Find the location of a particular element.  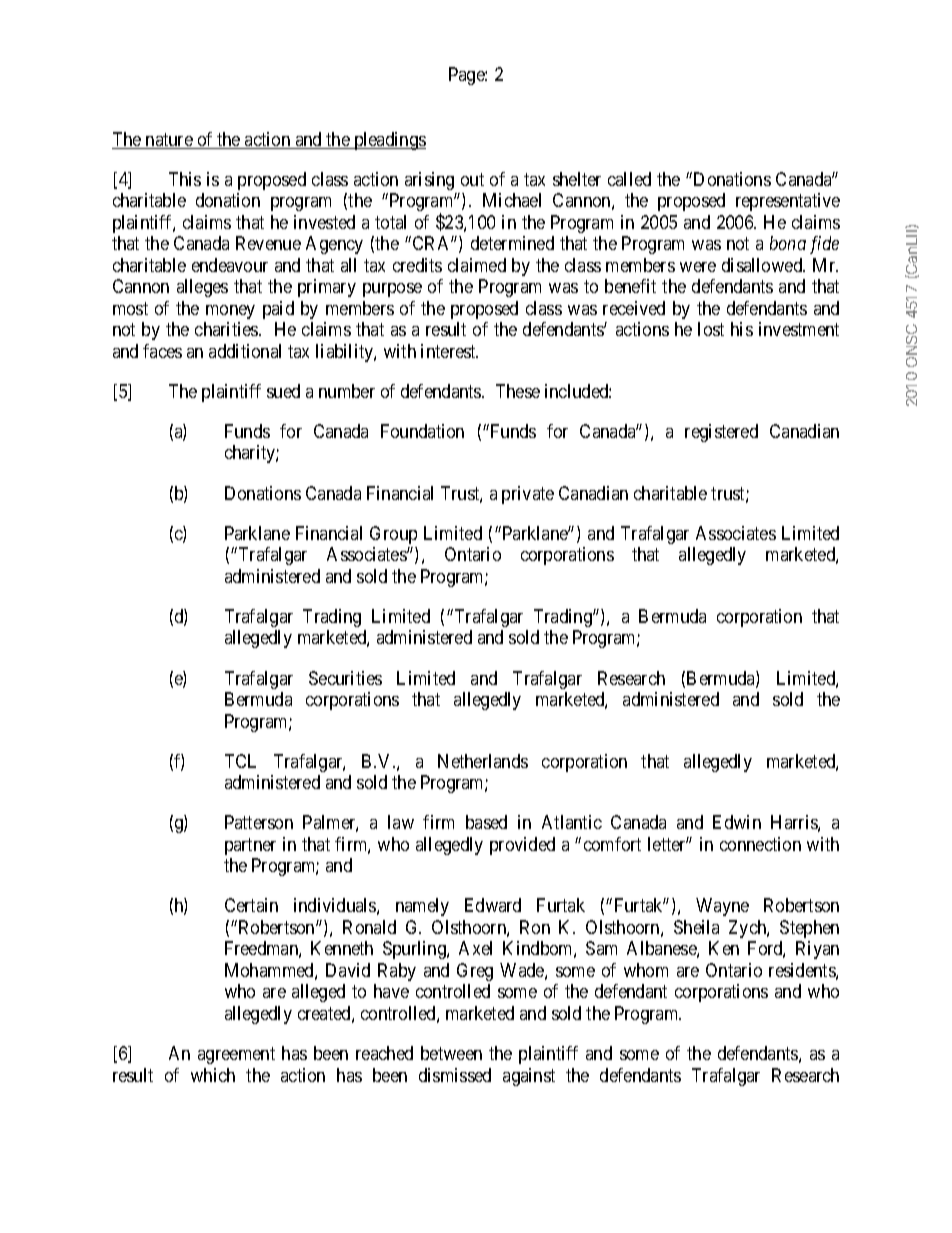

Securities is located at coordinates (345, 678).
